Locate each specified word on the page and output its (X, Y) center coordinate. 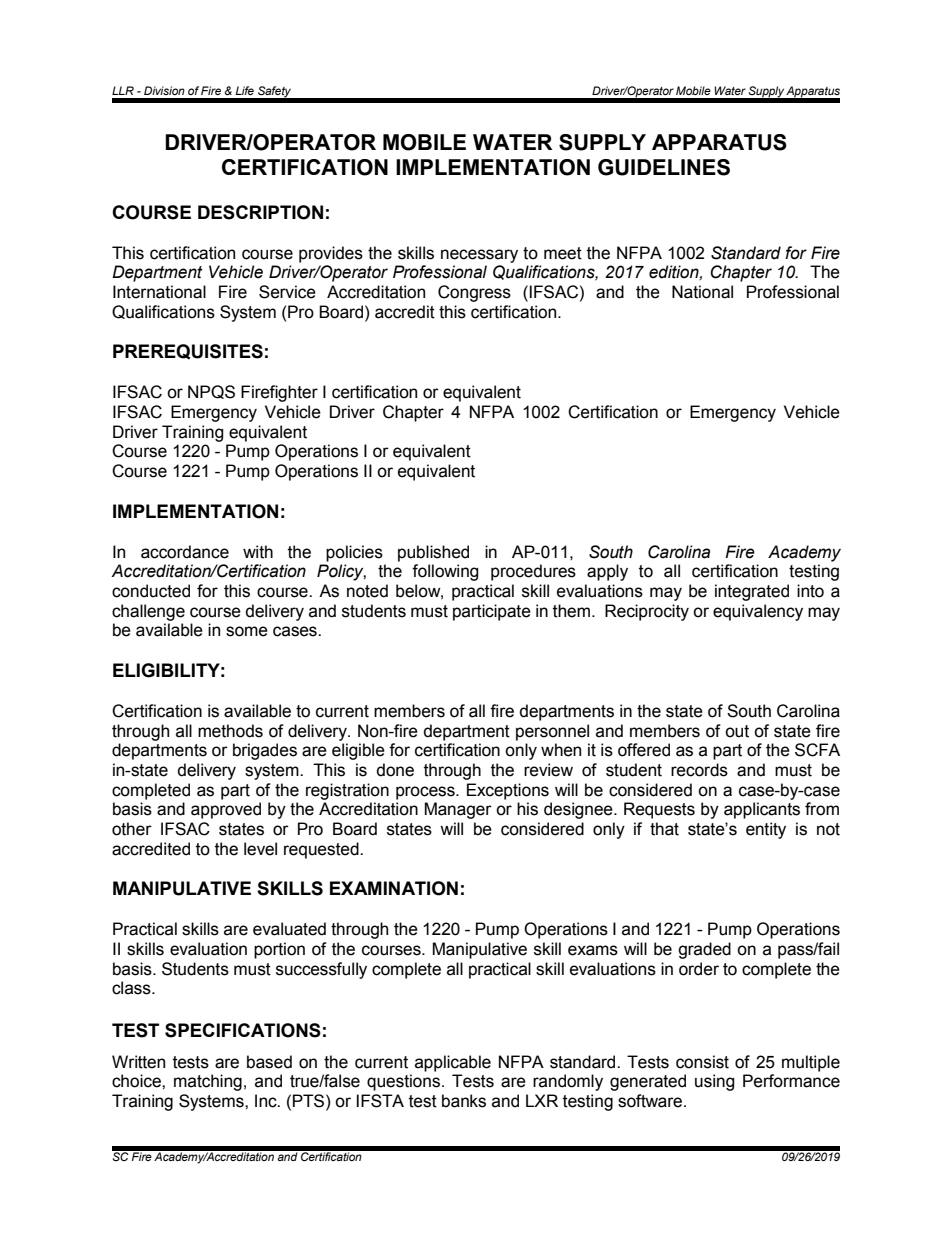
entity (766, 830)
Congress (474, 293)
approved (226, 810)
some (247, 631)
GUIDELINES (664, 167)
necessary (479, 256)
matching (208, 1082)
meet (563, 253)
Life (244, 90)
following (445, 572)
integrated (752, 592)
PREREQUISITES (188, 351)
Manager (458, 810)
